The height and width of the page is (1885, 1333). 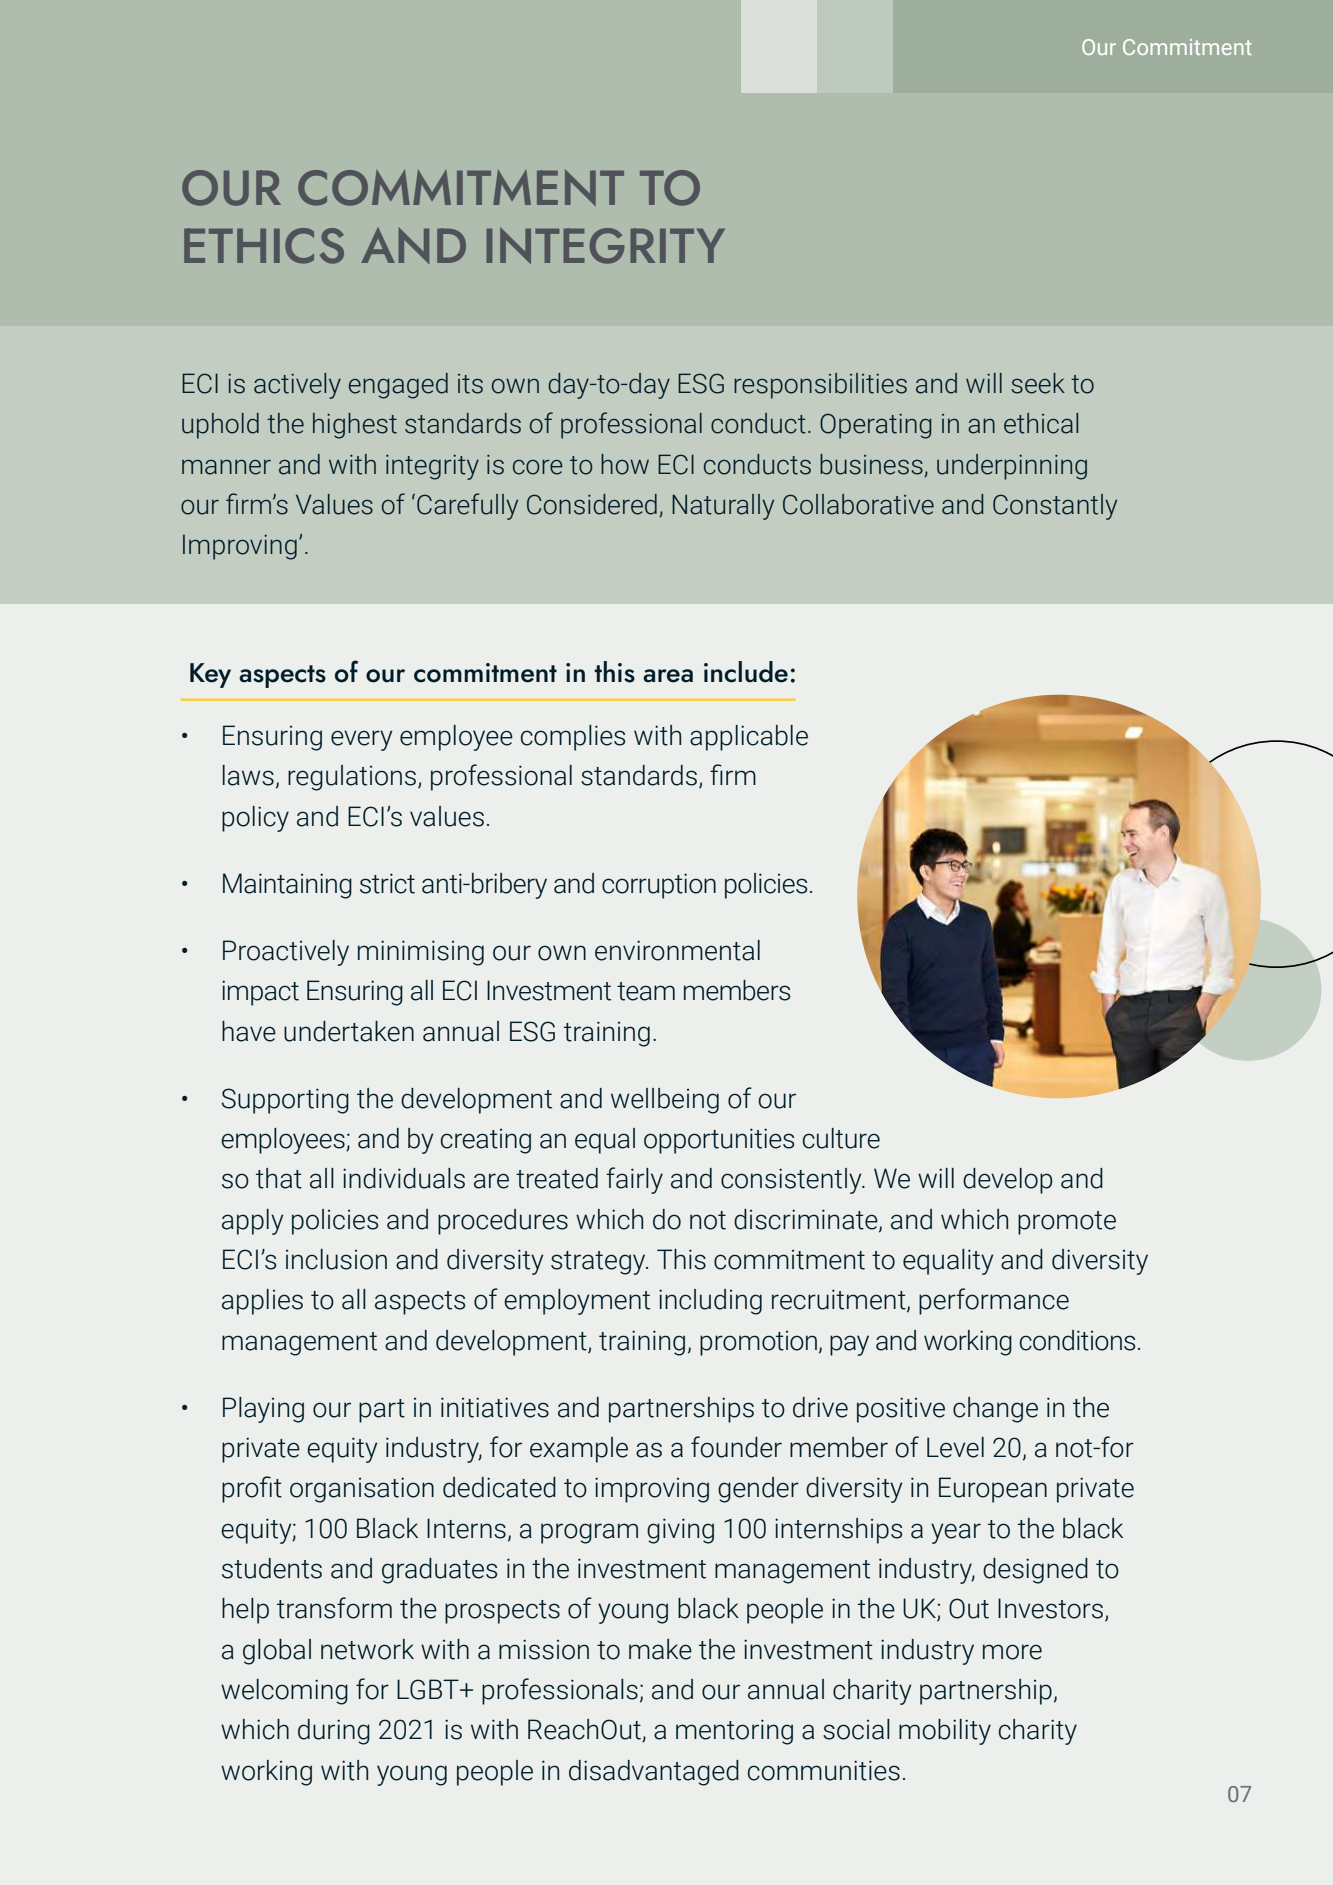 What do you see at coordinates (1038, 383) in the page?
I see `seek` at bounding box center [1038, 383].
